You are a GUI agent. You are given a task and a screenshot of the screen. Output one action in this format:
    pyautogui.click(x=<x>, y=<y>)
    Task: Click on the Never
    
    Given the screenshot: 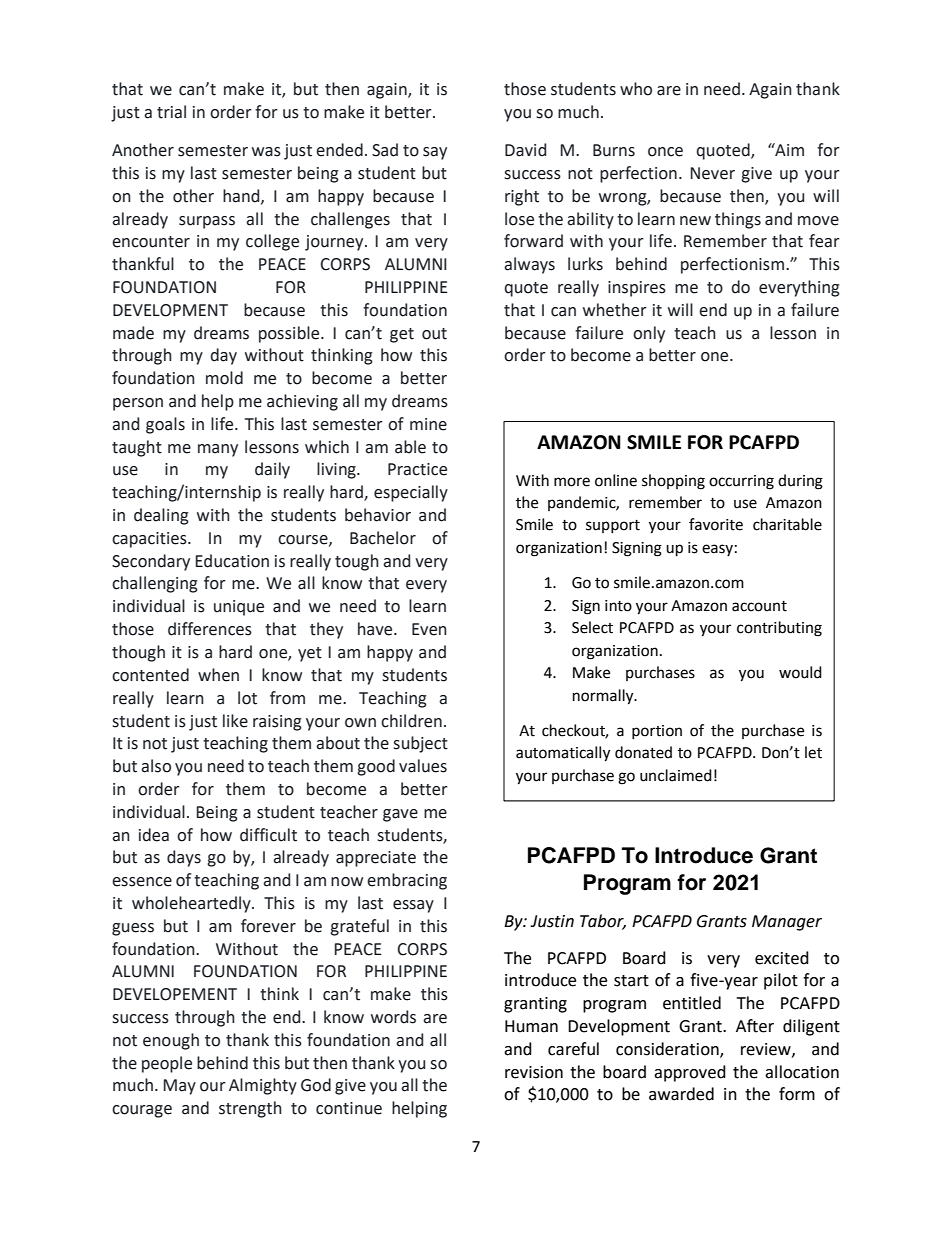 What is the action you would take?
    pyautogui.click(x=712, y=173)
